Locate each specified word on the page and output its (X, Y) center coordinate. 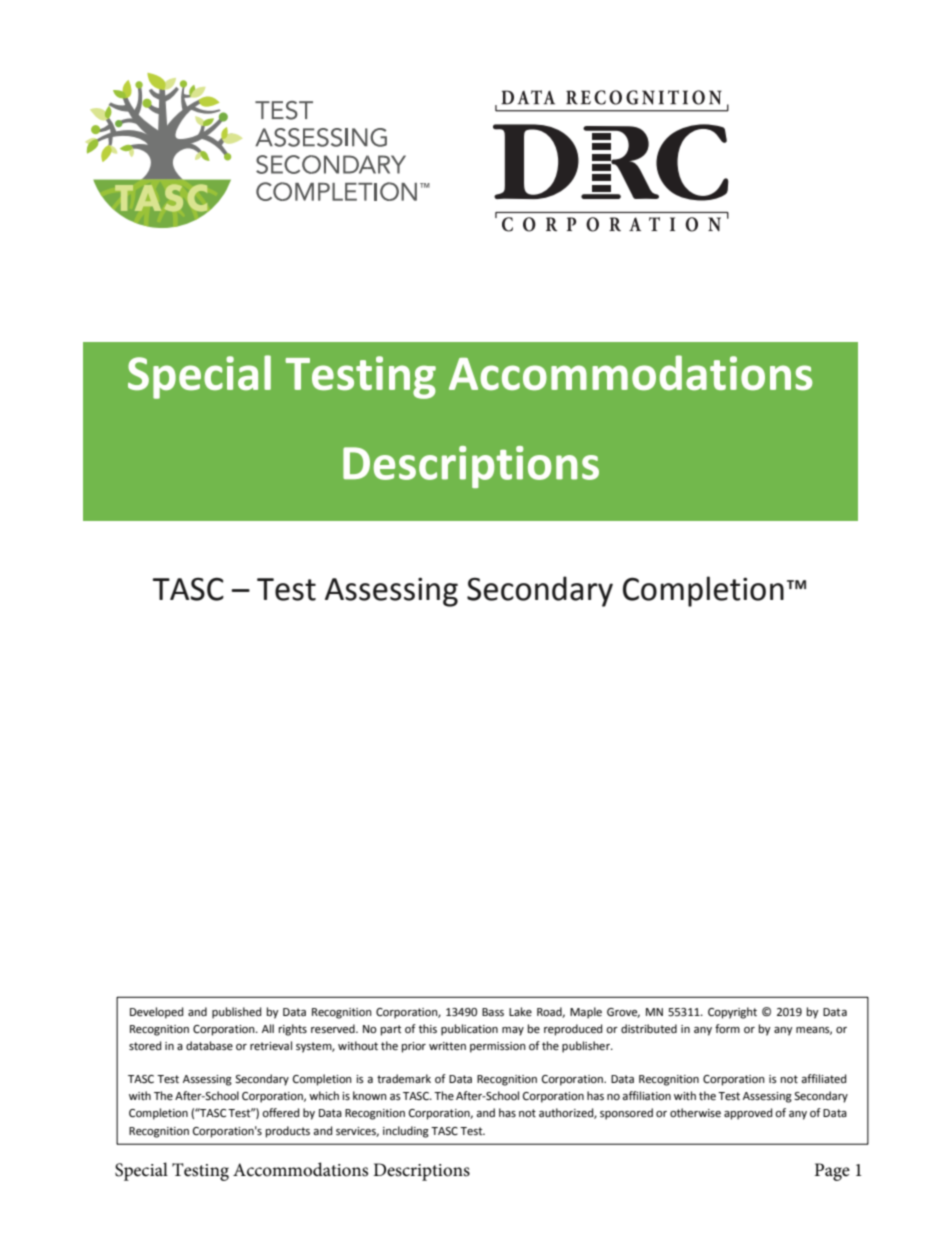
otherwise (695, 1113)
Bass (493, 1012)
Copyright (732, 1013)
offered (280, 1113)
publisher (587, 1047)
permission (498, 1047)
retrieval (271, 1046)
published (236, 1013)
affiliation (646, 1095)
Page (832, 1172)
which (324, 1095)
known (370, 1095)
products (288, 1132)
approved (748, 1114)
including (406, 1132)
